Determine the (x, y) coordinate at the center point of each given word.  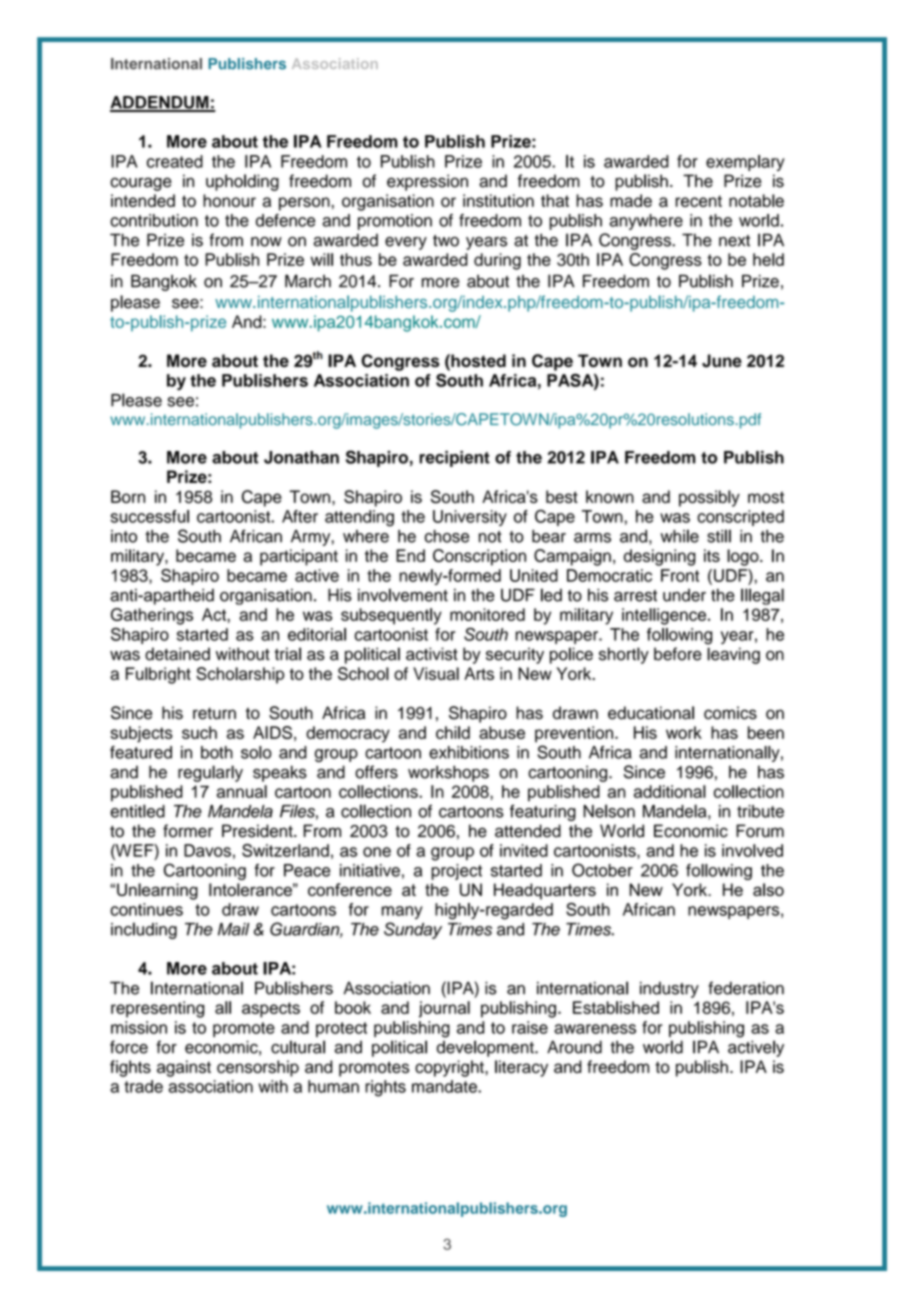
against (184, 1068)
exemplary (745, 163)
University (470, 518)
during (497, 261)
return (214, 714)
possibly (709, 498)
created (175, 161)
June (722, 361)
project (456, 872)
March (308, 281)
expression (427, 182)
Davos (207, 850)
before (678, 654)
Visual (436, 673)
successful (150, 516)
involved (752, 850)
